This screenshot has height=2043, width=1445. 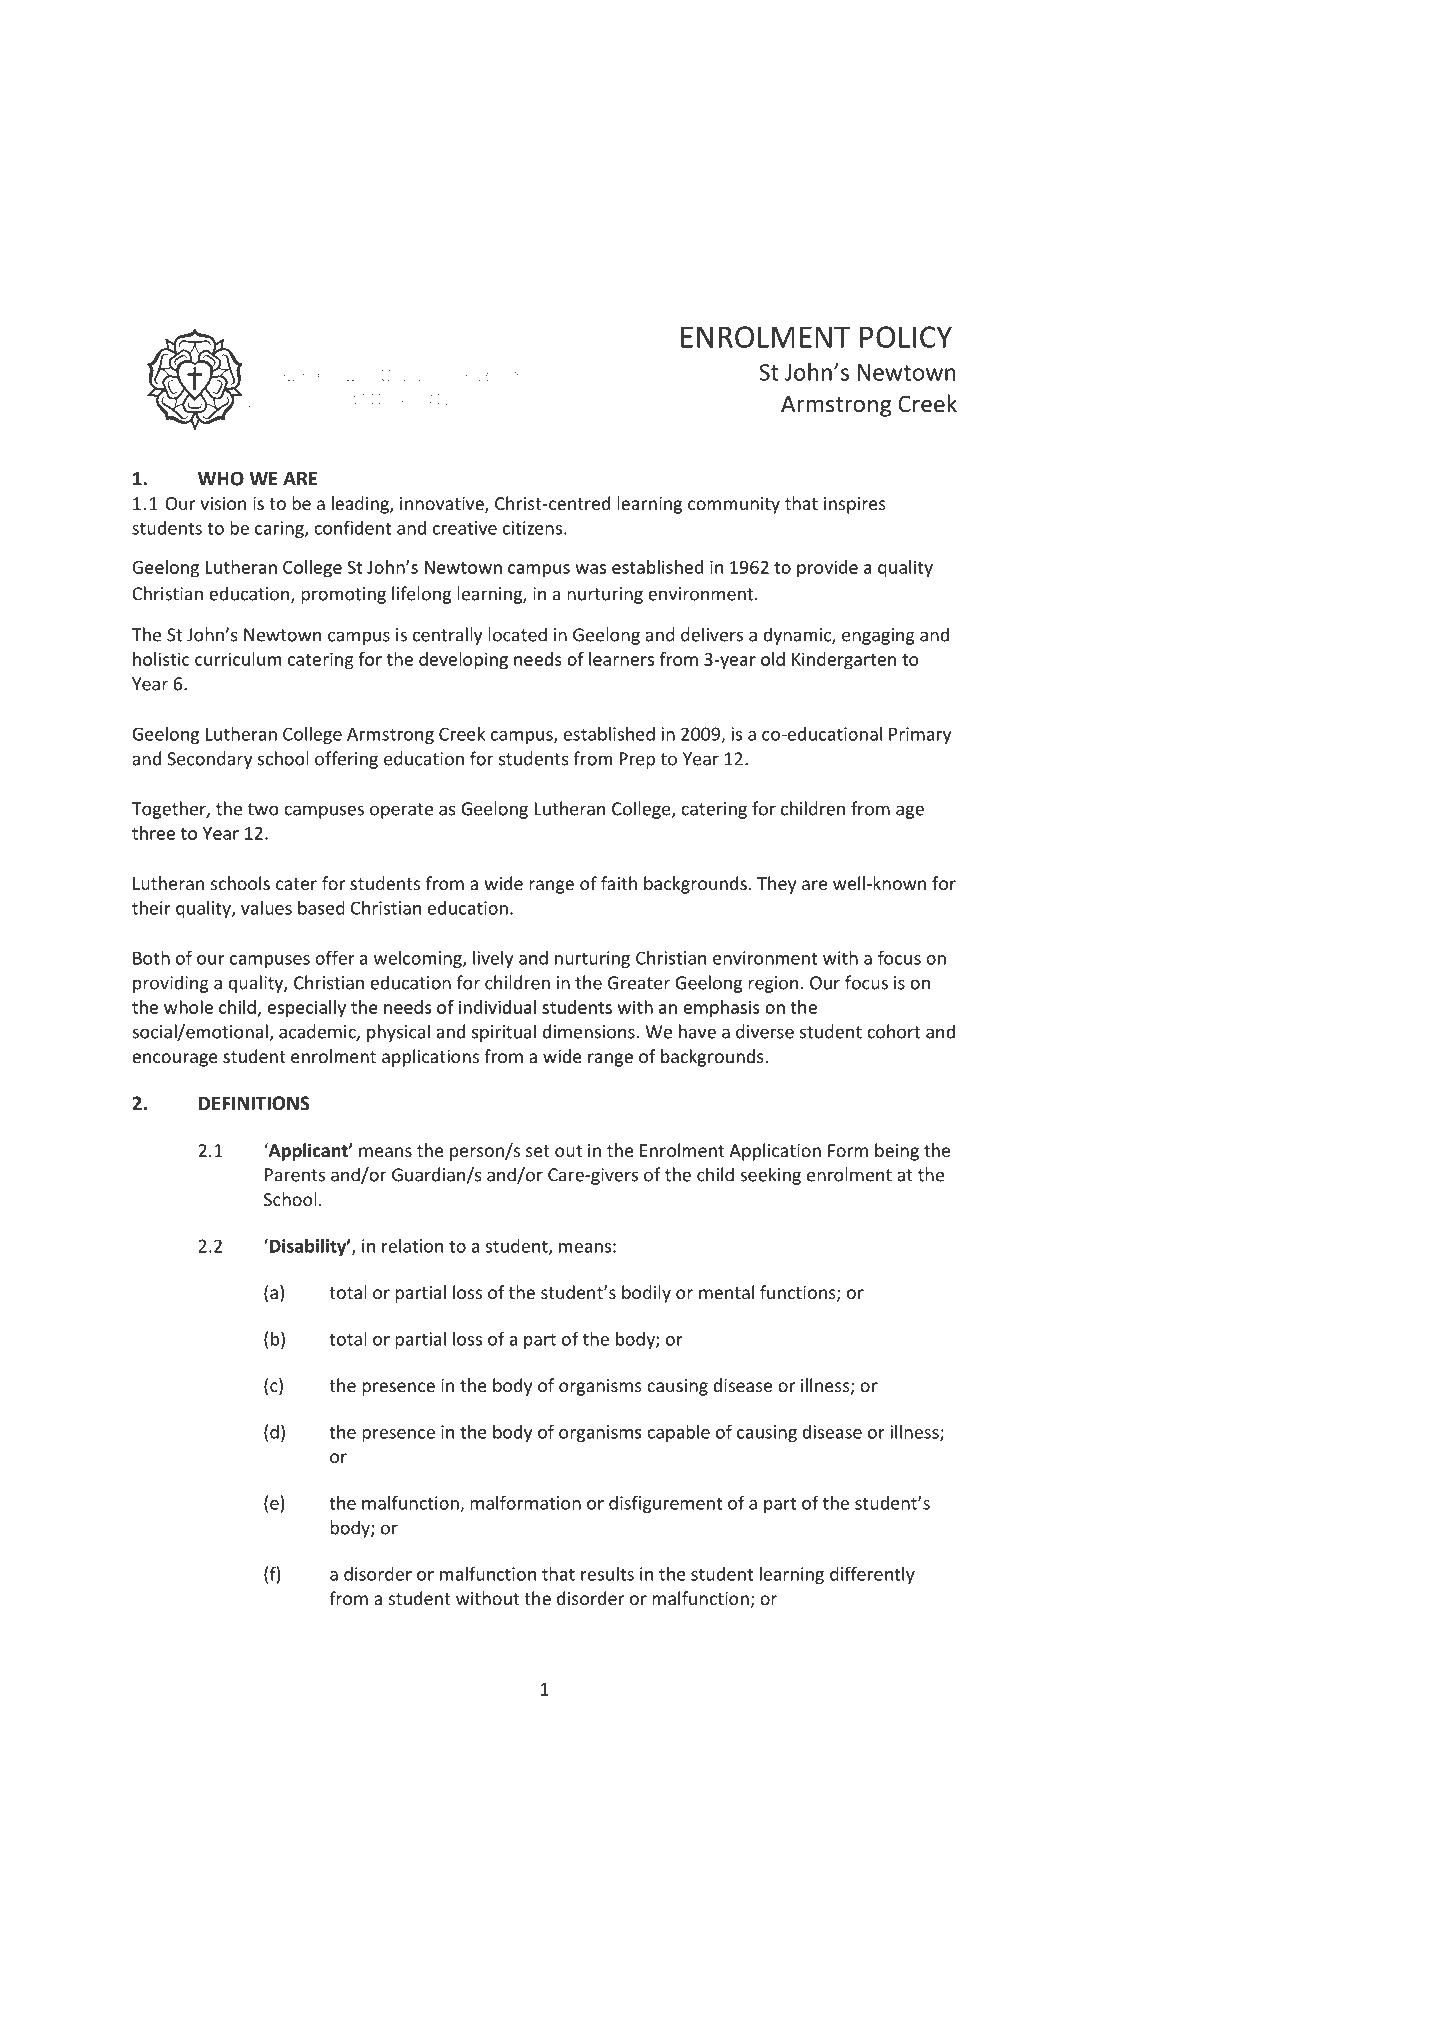 I want to click on region, so click(x=773, y=984).
